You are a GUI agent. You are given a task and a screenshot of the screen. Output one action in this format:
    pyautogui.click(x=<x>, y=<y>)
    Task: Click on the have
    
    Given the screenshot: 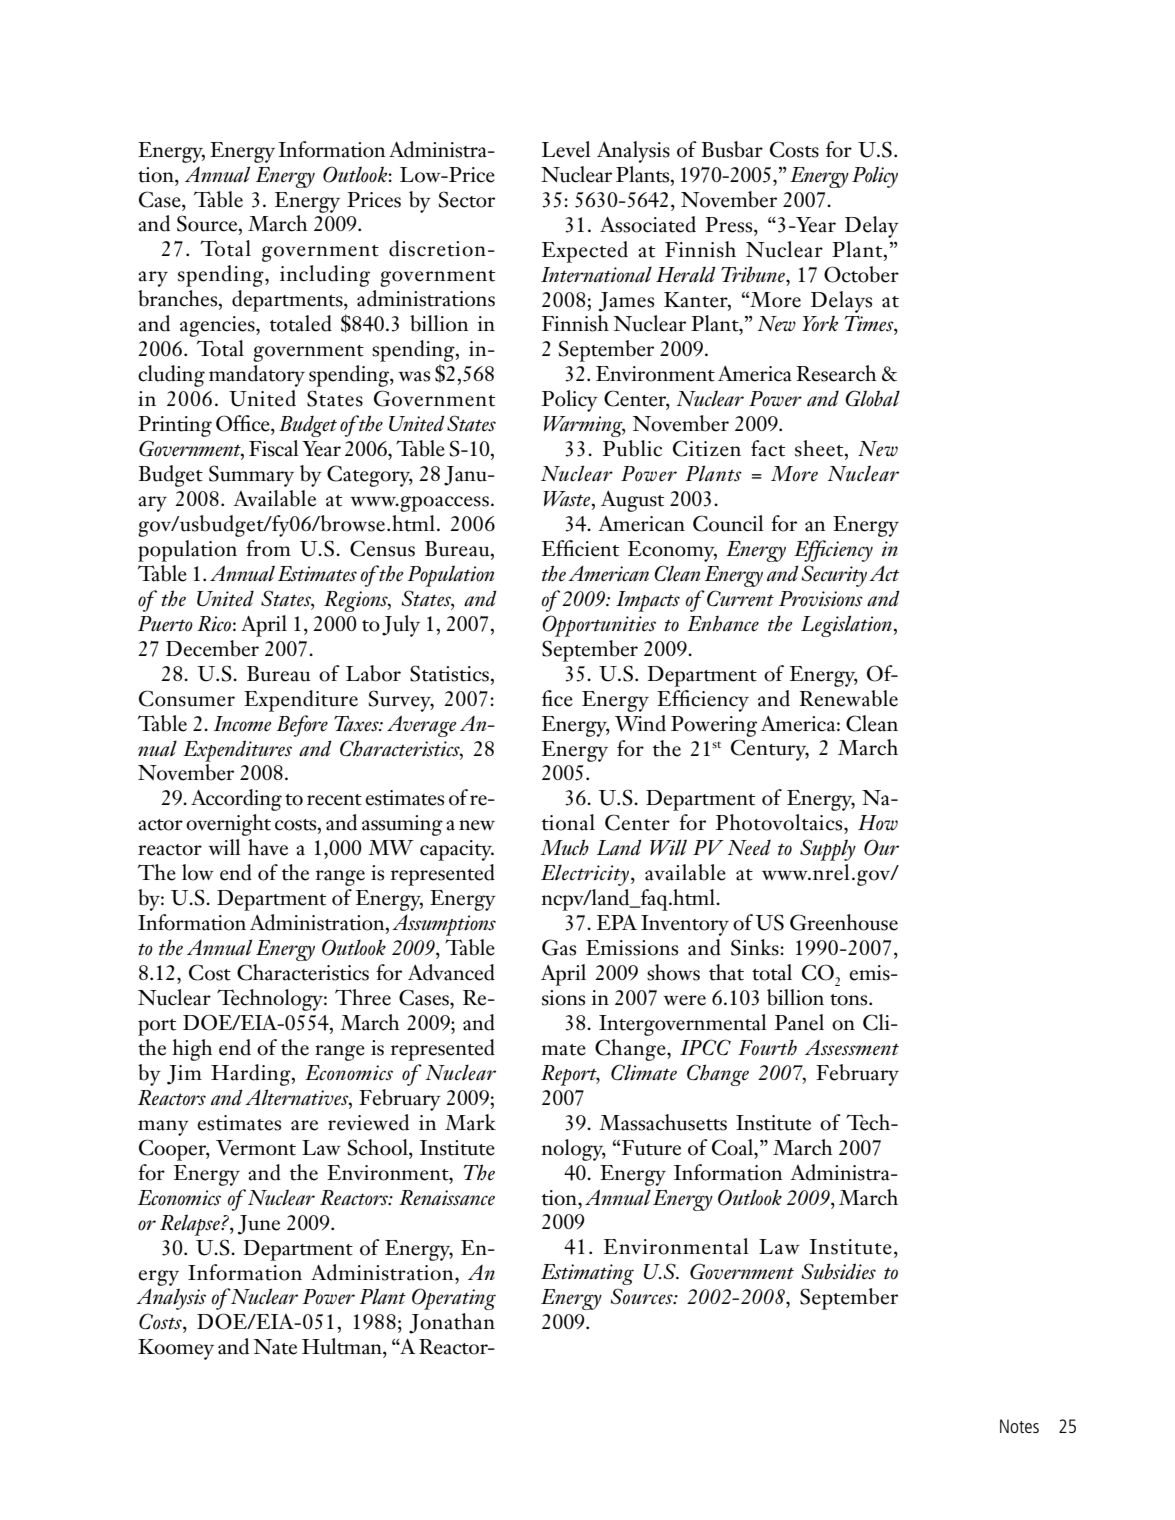 What is the action you would take?
    pyautogui.click(x=268, y=847)
